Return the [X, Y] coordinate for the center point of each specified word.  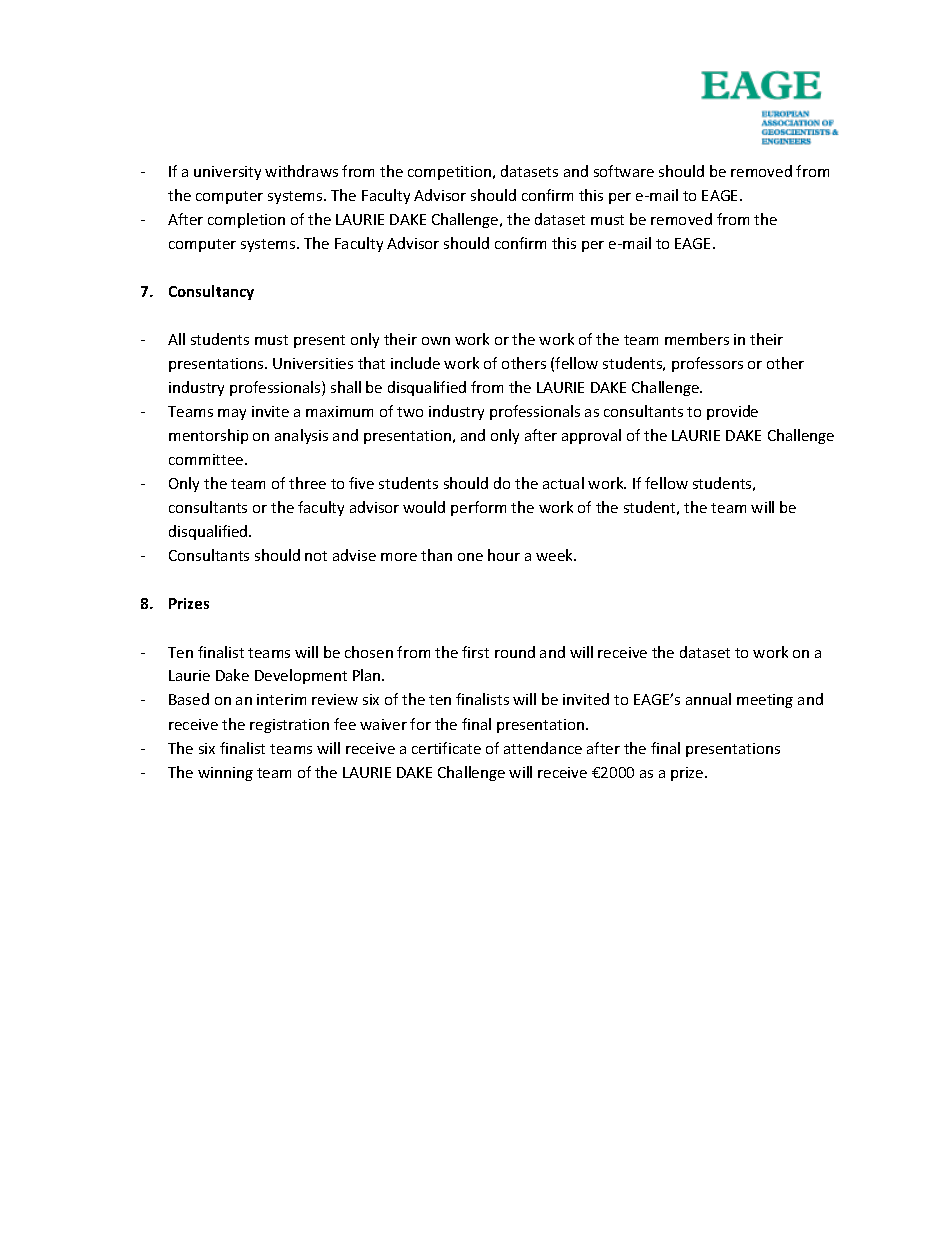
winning [225, 774]
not [316, 556]
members [697, 339]
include [415, 363]
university [227, 173]
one [470, 557]
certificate [446, 748]
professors [707, 364]
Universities [313, 363]
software [624, 171]
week [556, 555]
